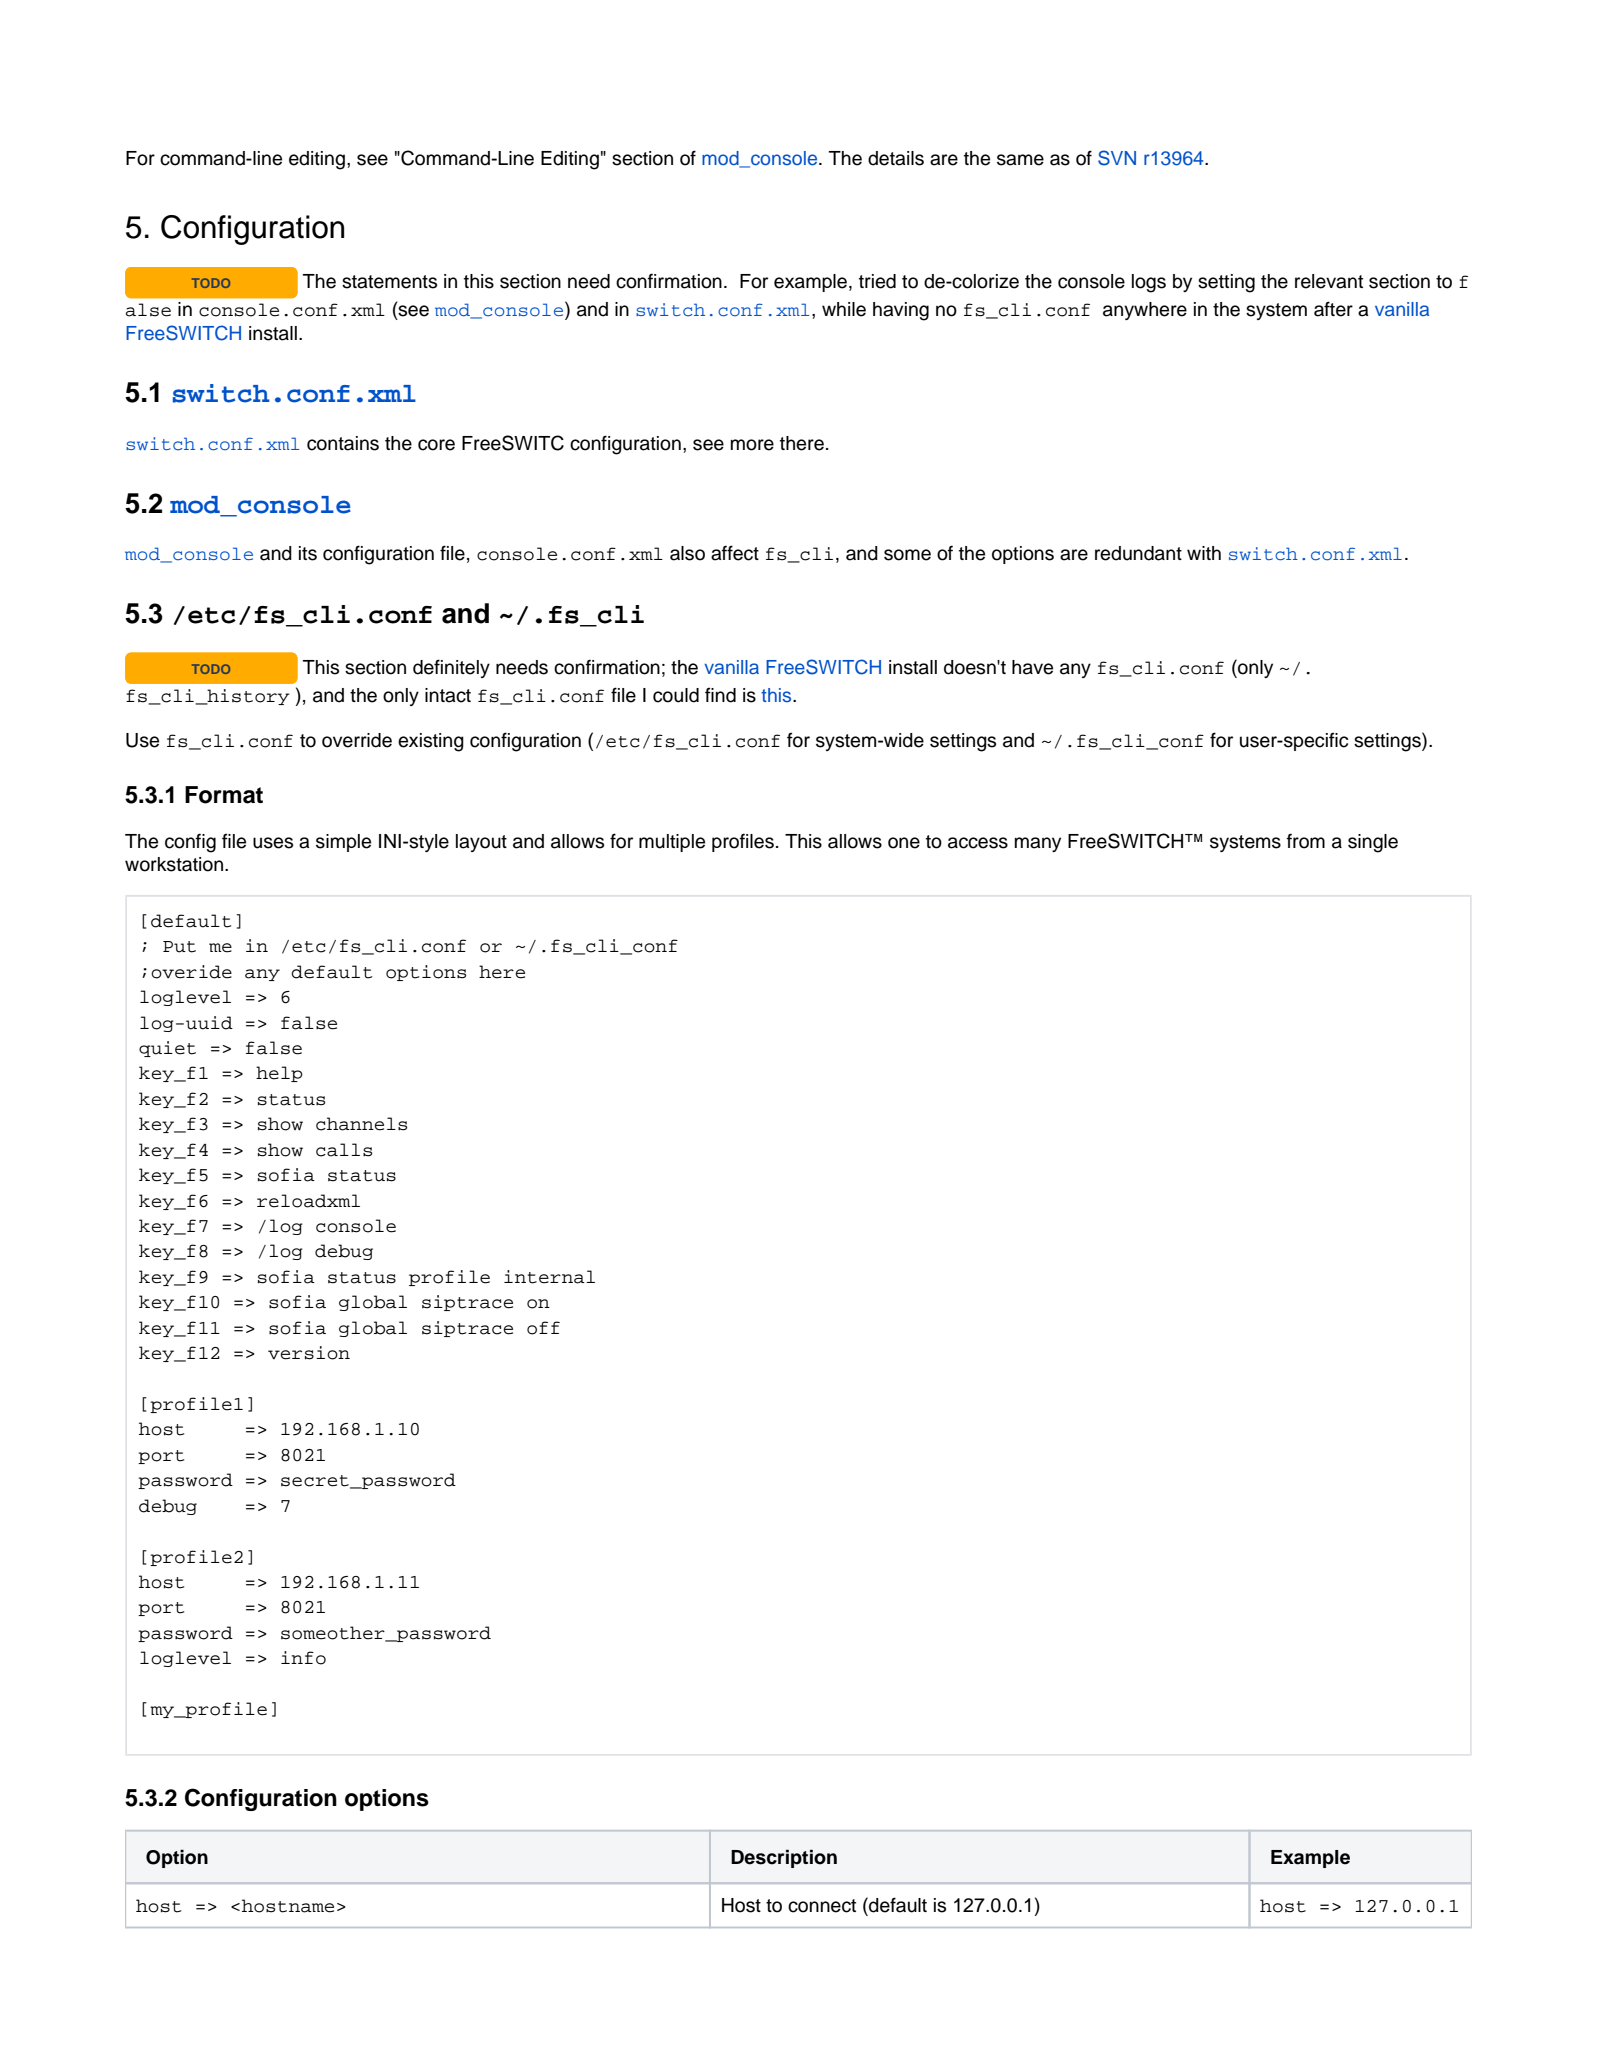 This screenshot has width=1597, height=2066. I want to click on affect, so click(735, 553).
